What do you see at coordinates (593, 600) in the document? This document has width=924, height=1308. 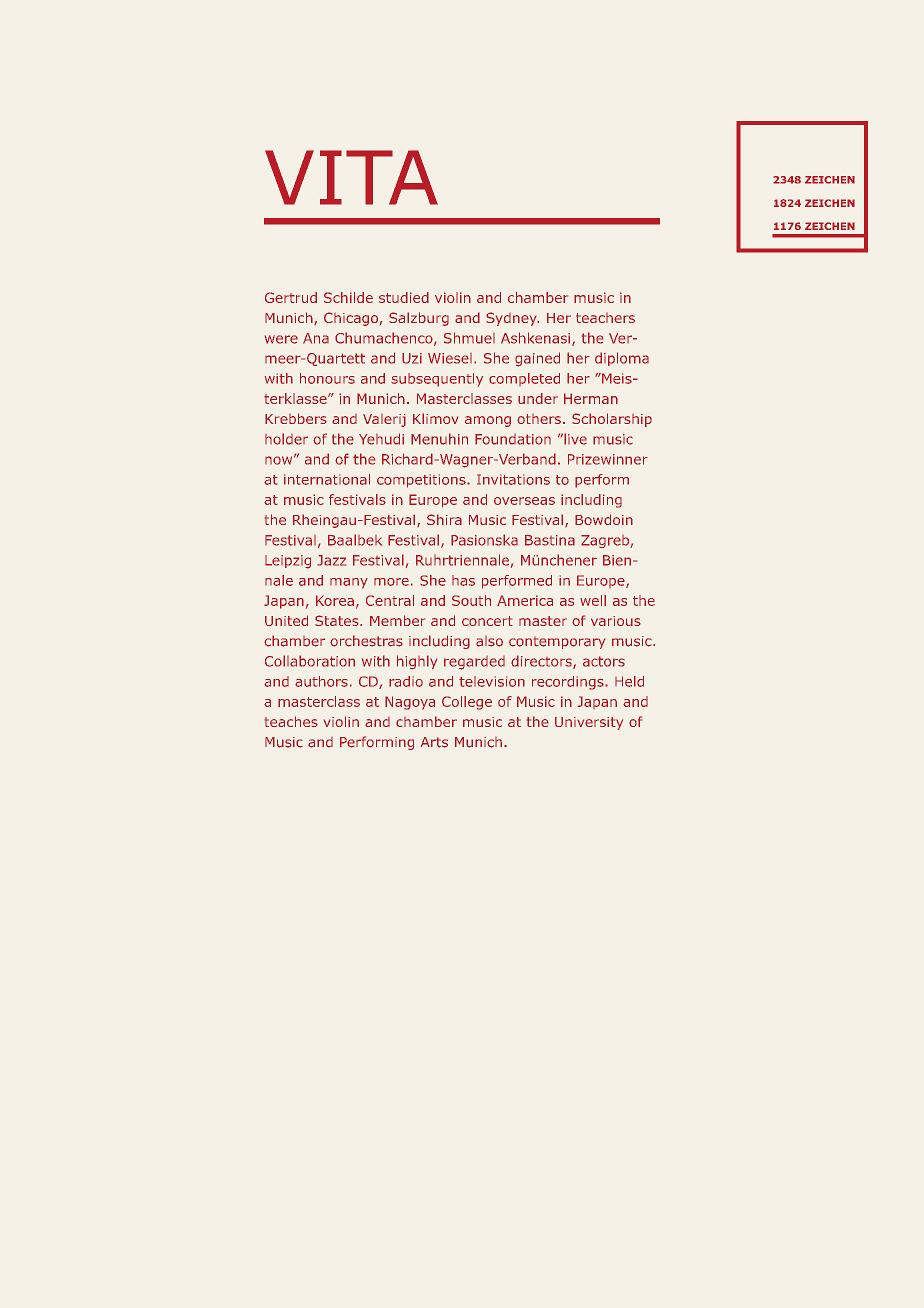 I see `well` at bounding box center [593, 600].
